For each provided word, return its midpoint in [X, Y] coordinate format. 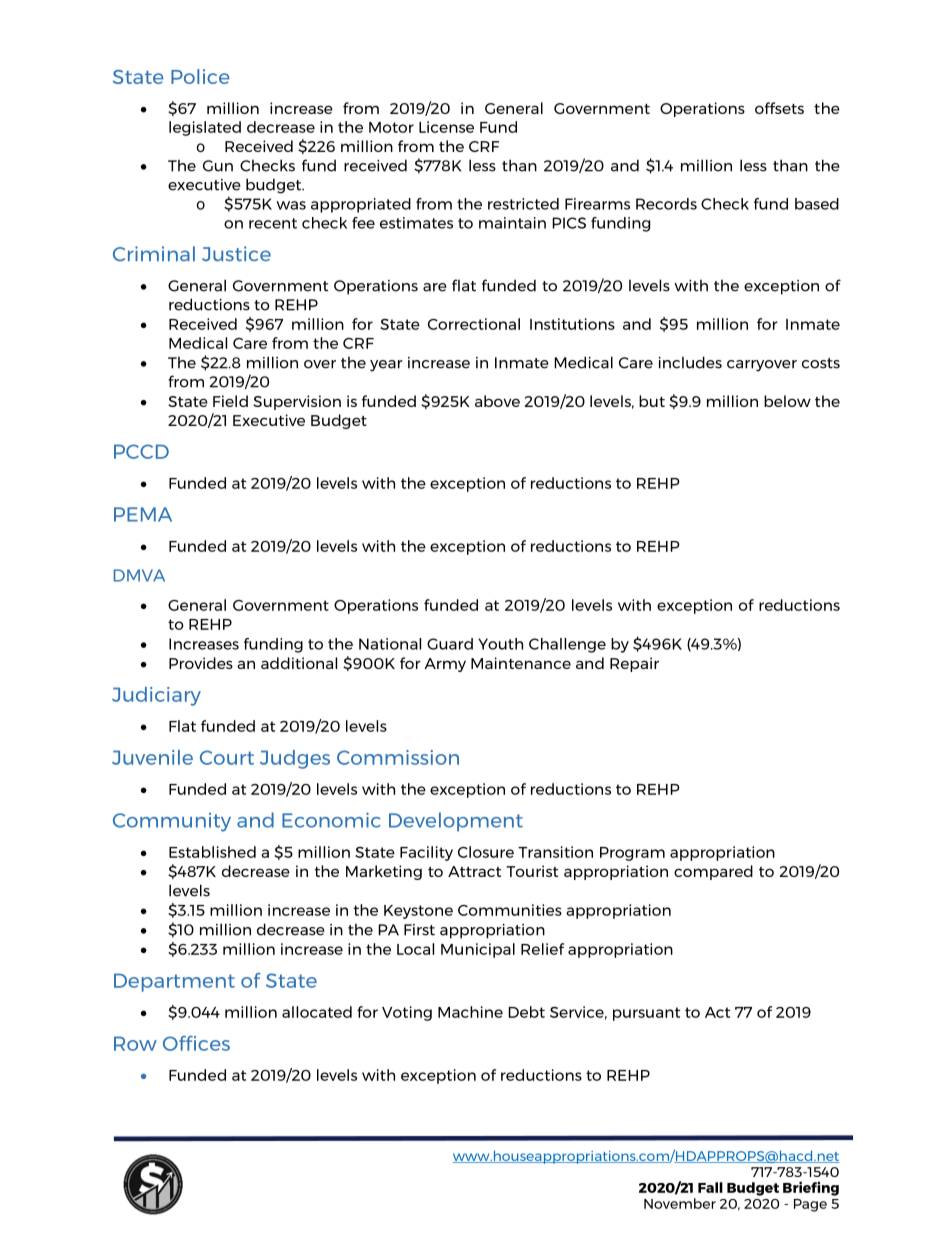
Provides [201, 663]
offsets [779, 108]
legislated [205, 128]
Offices [196, 1043]
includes [690, 362]
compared [713, 872]
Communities [510, 910]
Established [212, 852]
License [446, 127]
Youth [500, 644]
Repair [634, 664]
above [497, 401]
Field [230, 401]
